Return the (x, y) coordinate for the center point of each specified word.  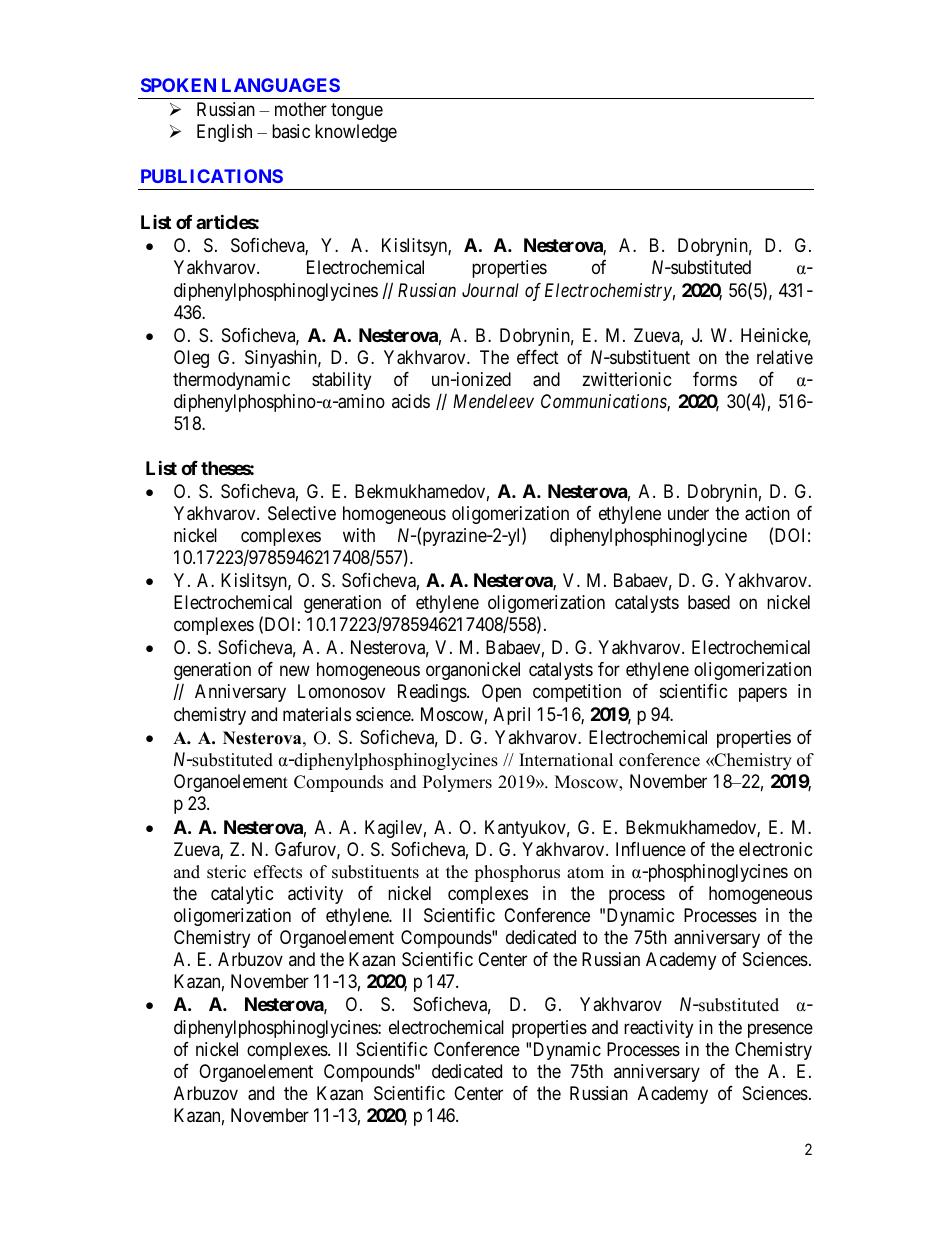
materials (317, 714)
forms (715, 379)
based (709, 602)
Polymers (457, 783)
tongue (357, 111)
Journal (490, 290)
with (359, 535)
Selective (302, 513)
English (224, 133)
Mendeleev (493, 401)
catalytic (242, 895)
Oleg (191, 359)
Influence (651, 849)
